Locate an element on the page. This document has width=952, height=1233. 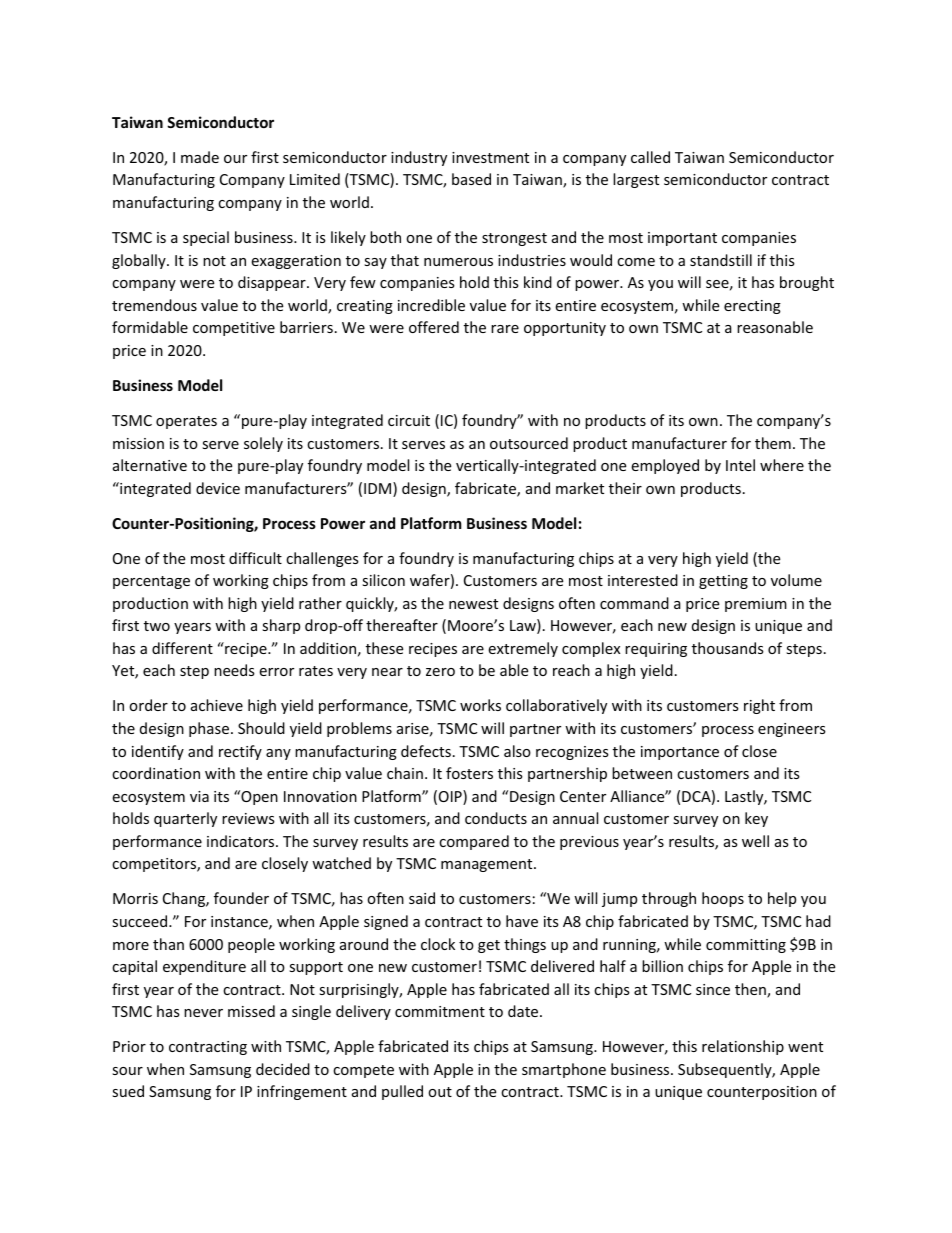
different is located at coordinates (182, 648).
